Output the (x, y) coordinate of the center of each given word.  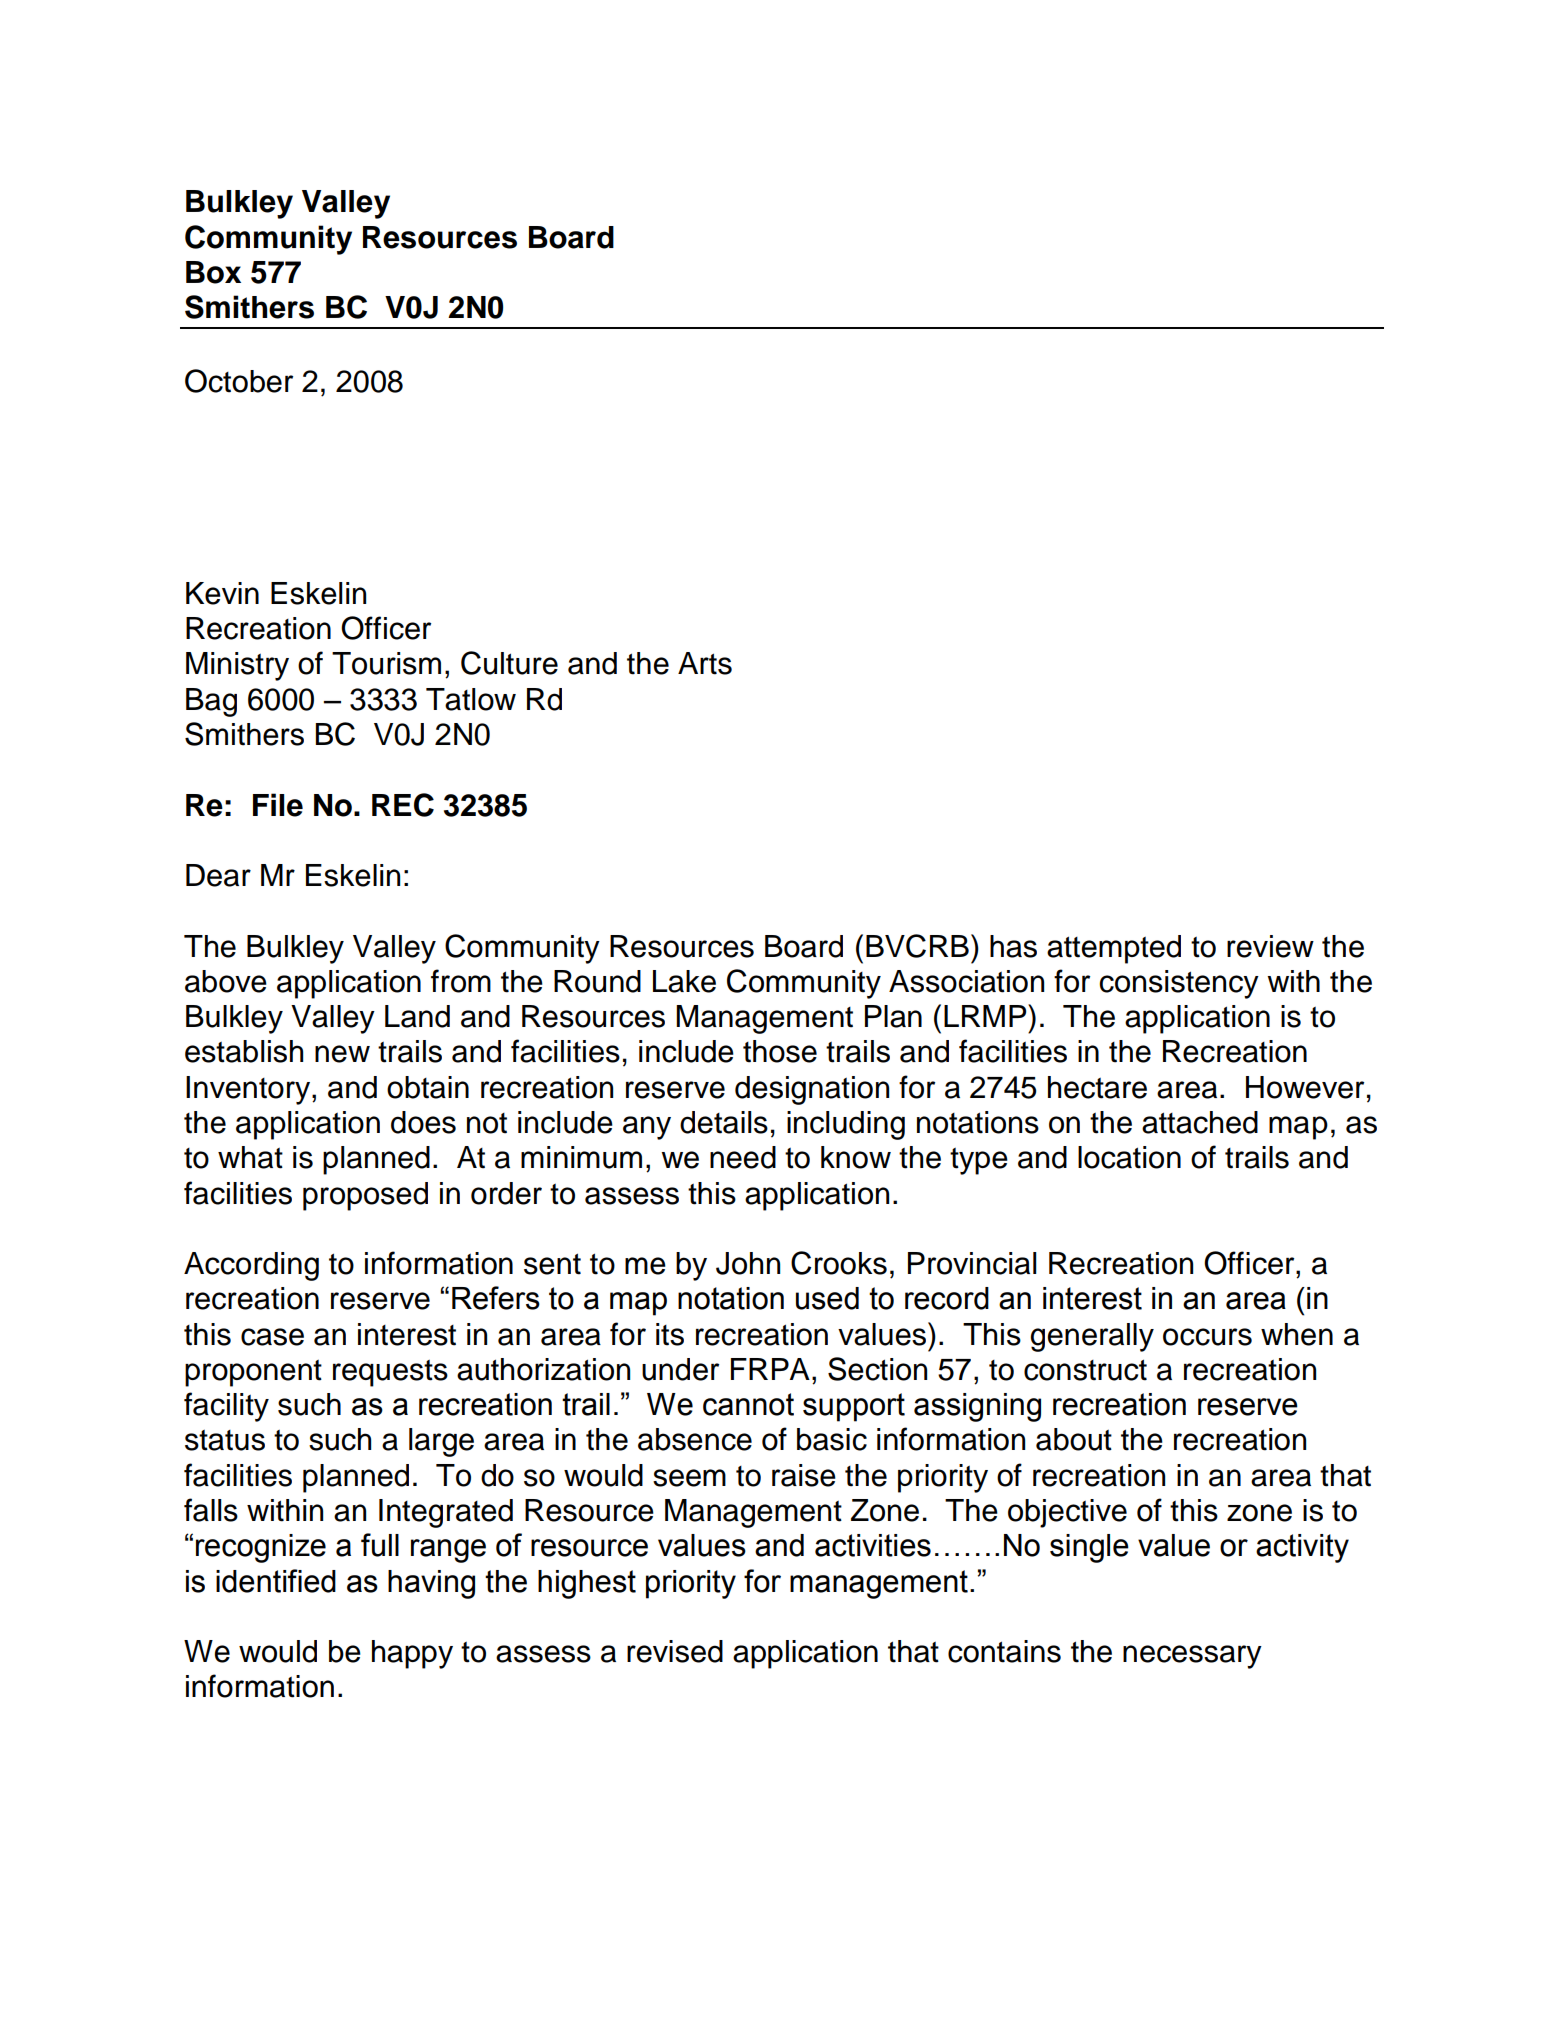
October (239, 381)
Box (213, 272)
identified (276, 1581)
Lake (684, 981)
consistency (1179, 984)
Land (417, 1016)
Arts (705, 663)
